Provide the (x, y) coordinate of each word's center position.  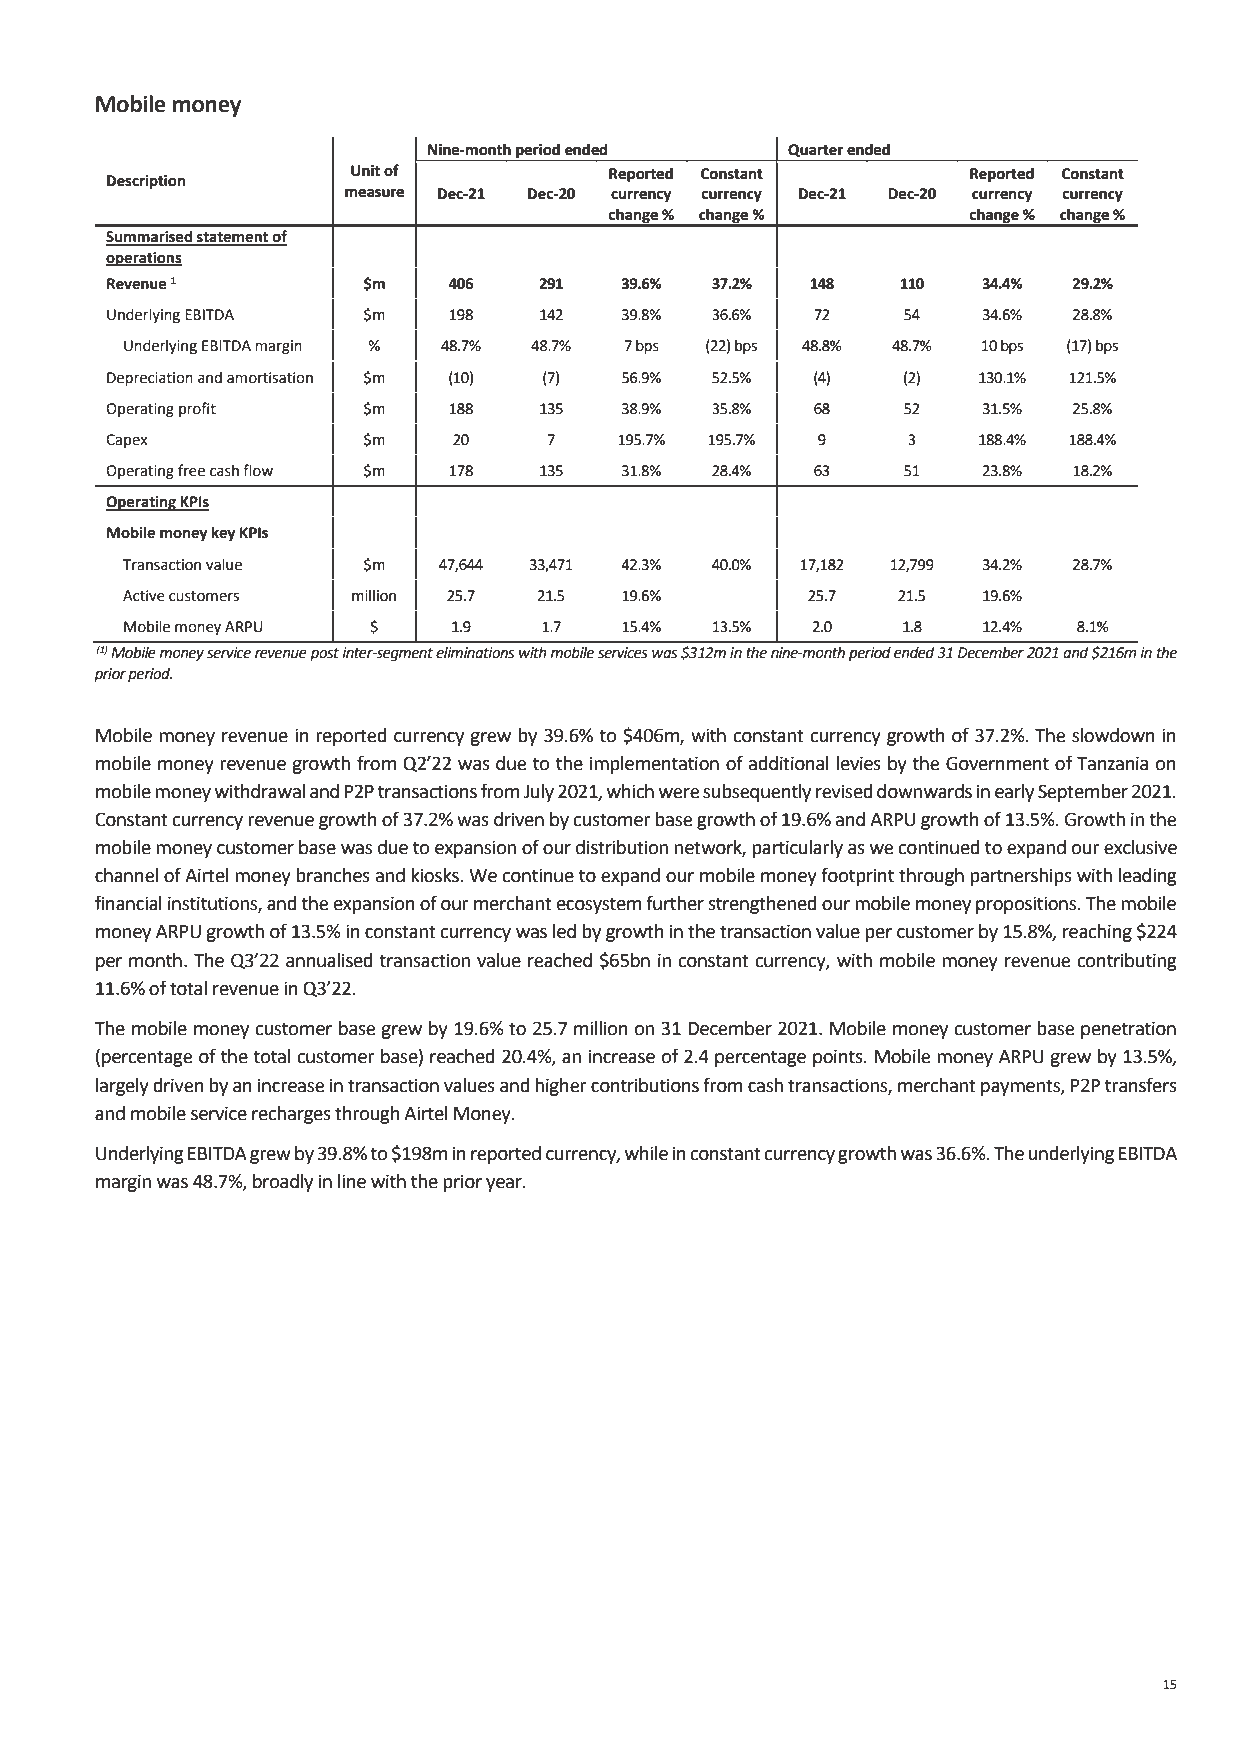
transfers (1141, 1085)
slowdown (1113, 735)
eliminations (475, 652)
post (324, 654)
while (646, 1153)
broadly (283, 1183)
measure (374, 193)
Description (146, 182)
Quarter (815, 150)
